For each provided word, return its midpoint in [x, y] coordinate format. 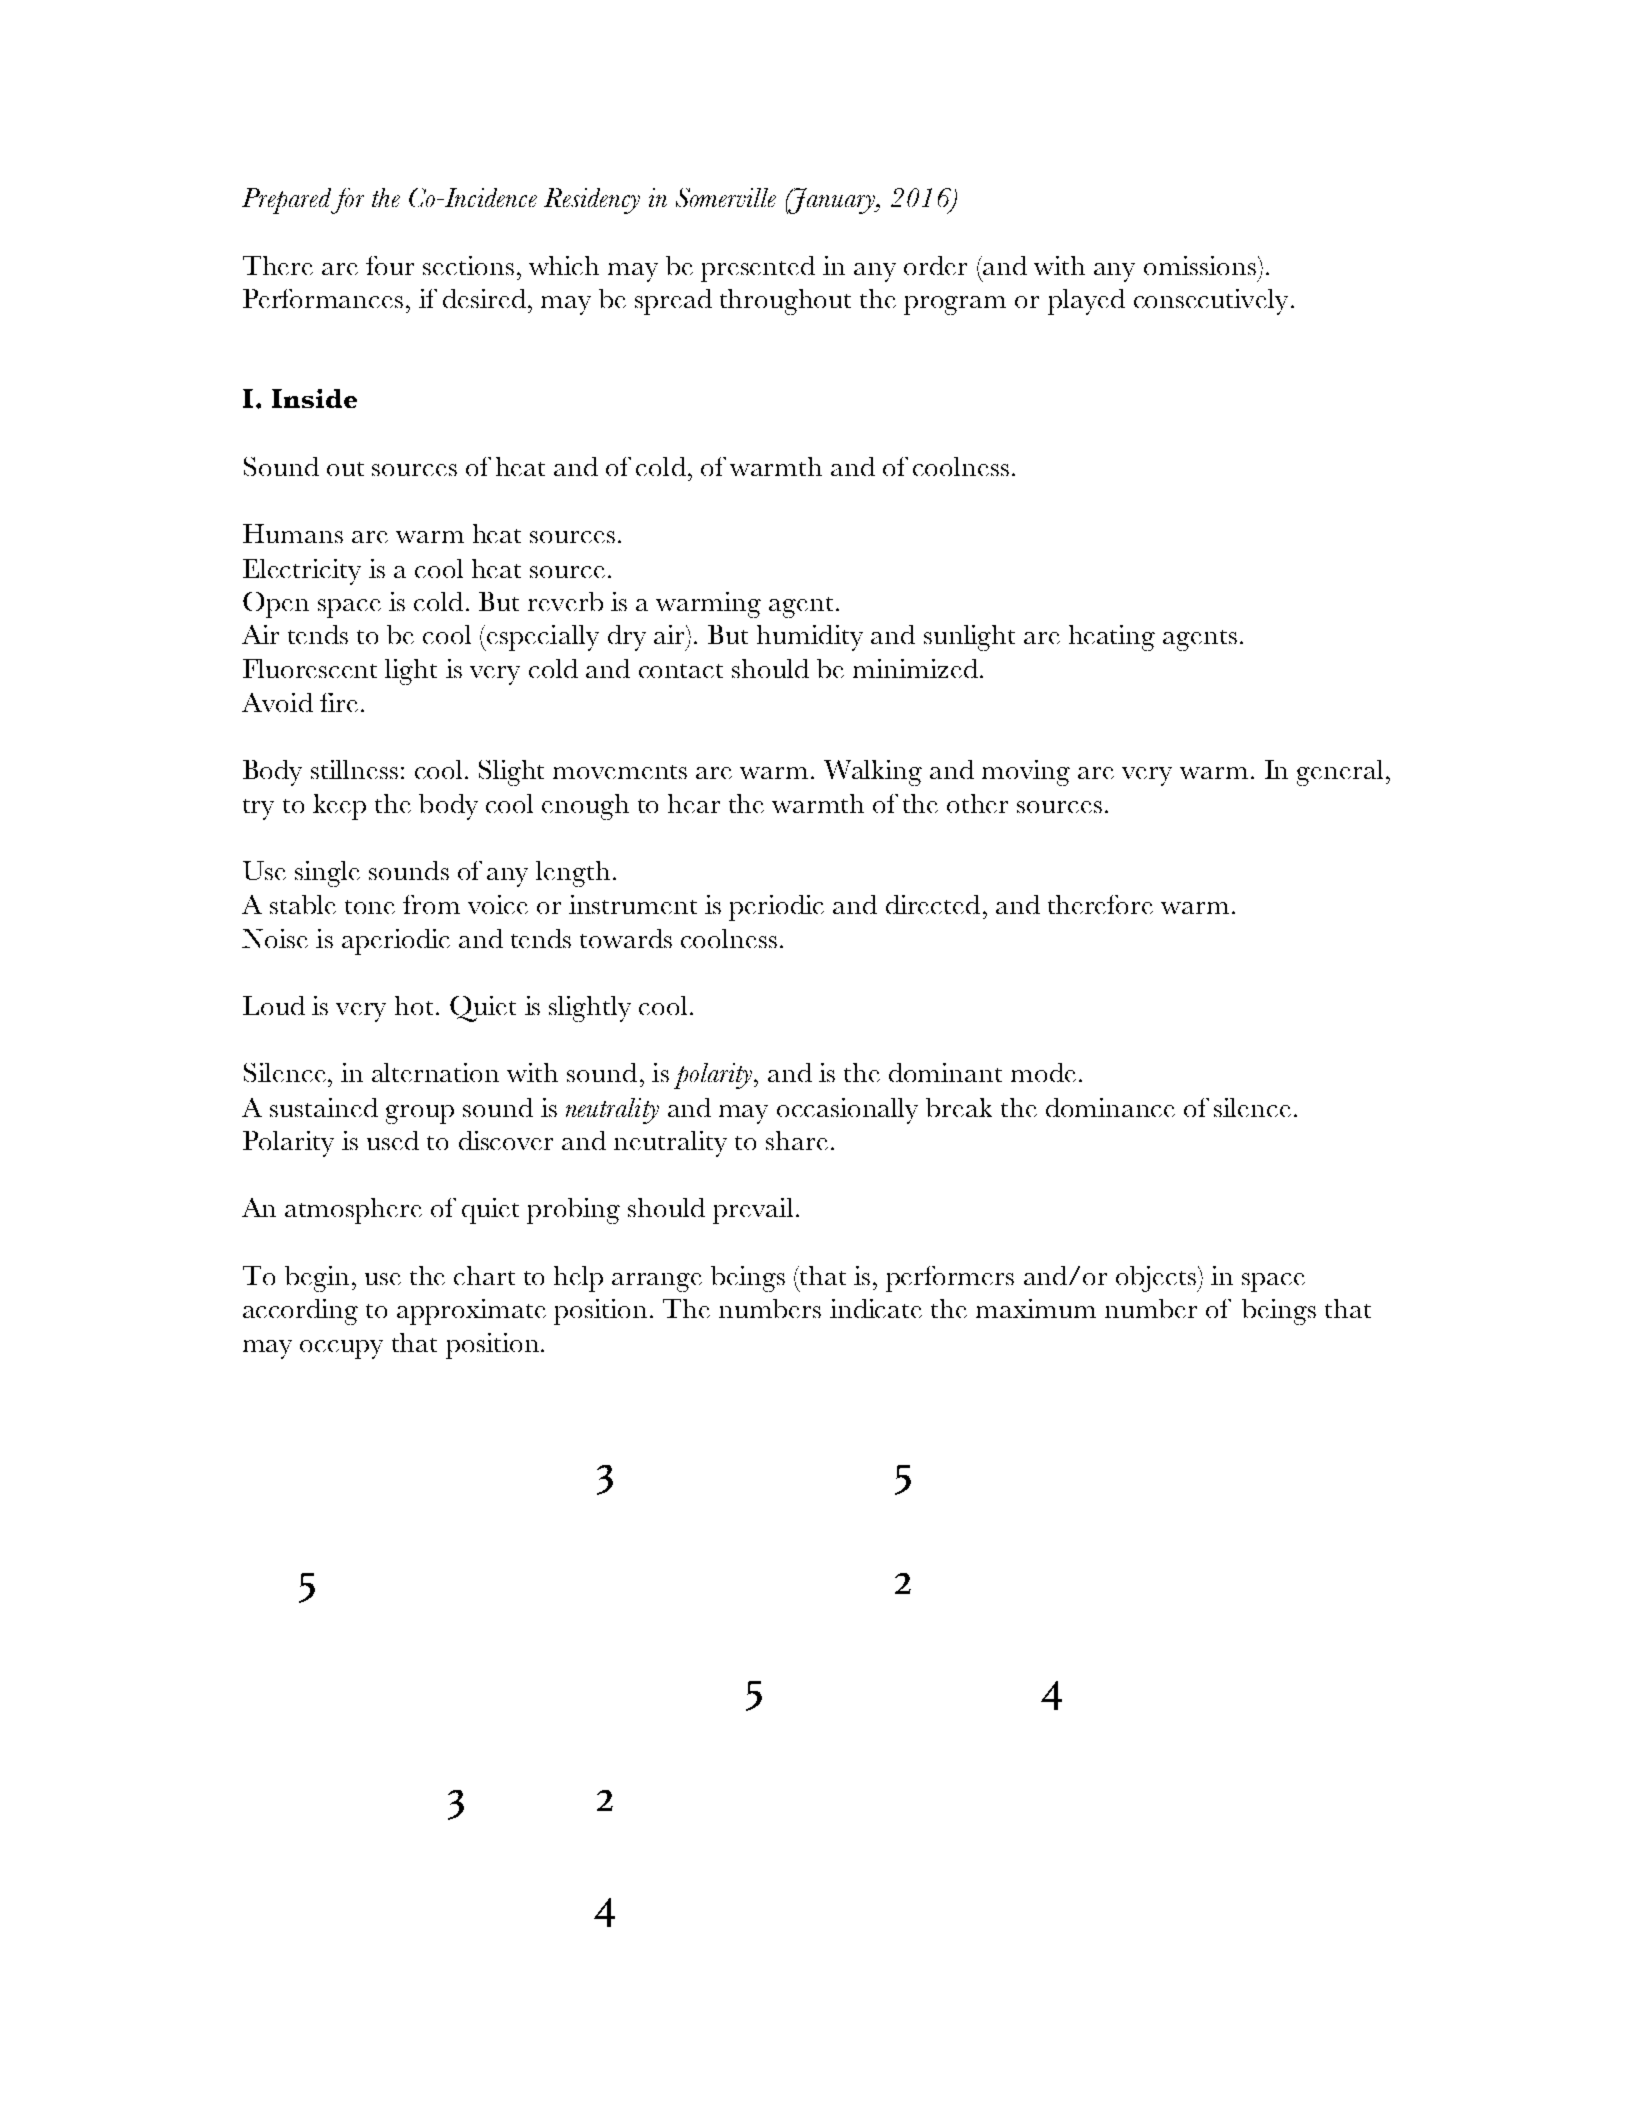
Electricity [302, 572]
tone [370, 907]
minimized [915, 668]
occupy [341, 1349]
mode [1043, 1072]
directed [933, 904]
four [390, 265]
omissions [1200, 265]
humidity [810, 638]
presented [758, 269]
